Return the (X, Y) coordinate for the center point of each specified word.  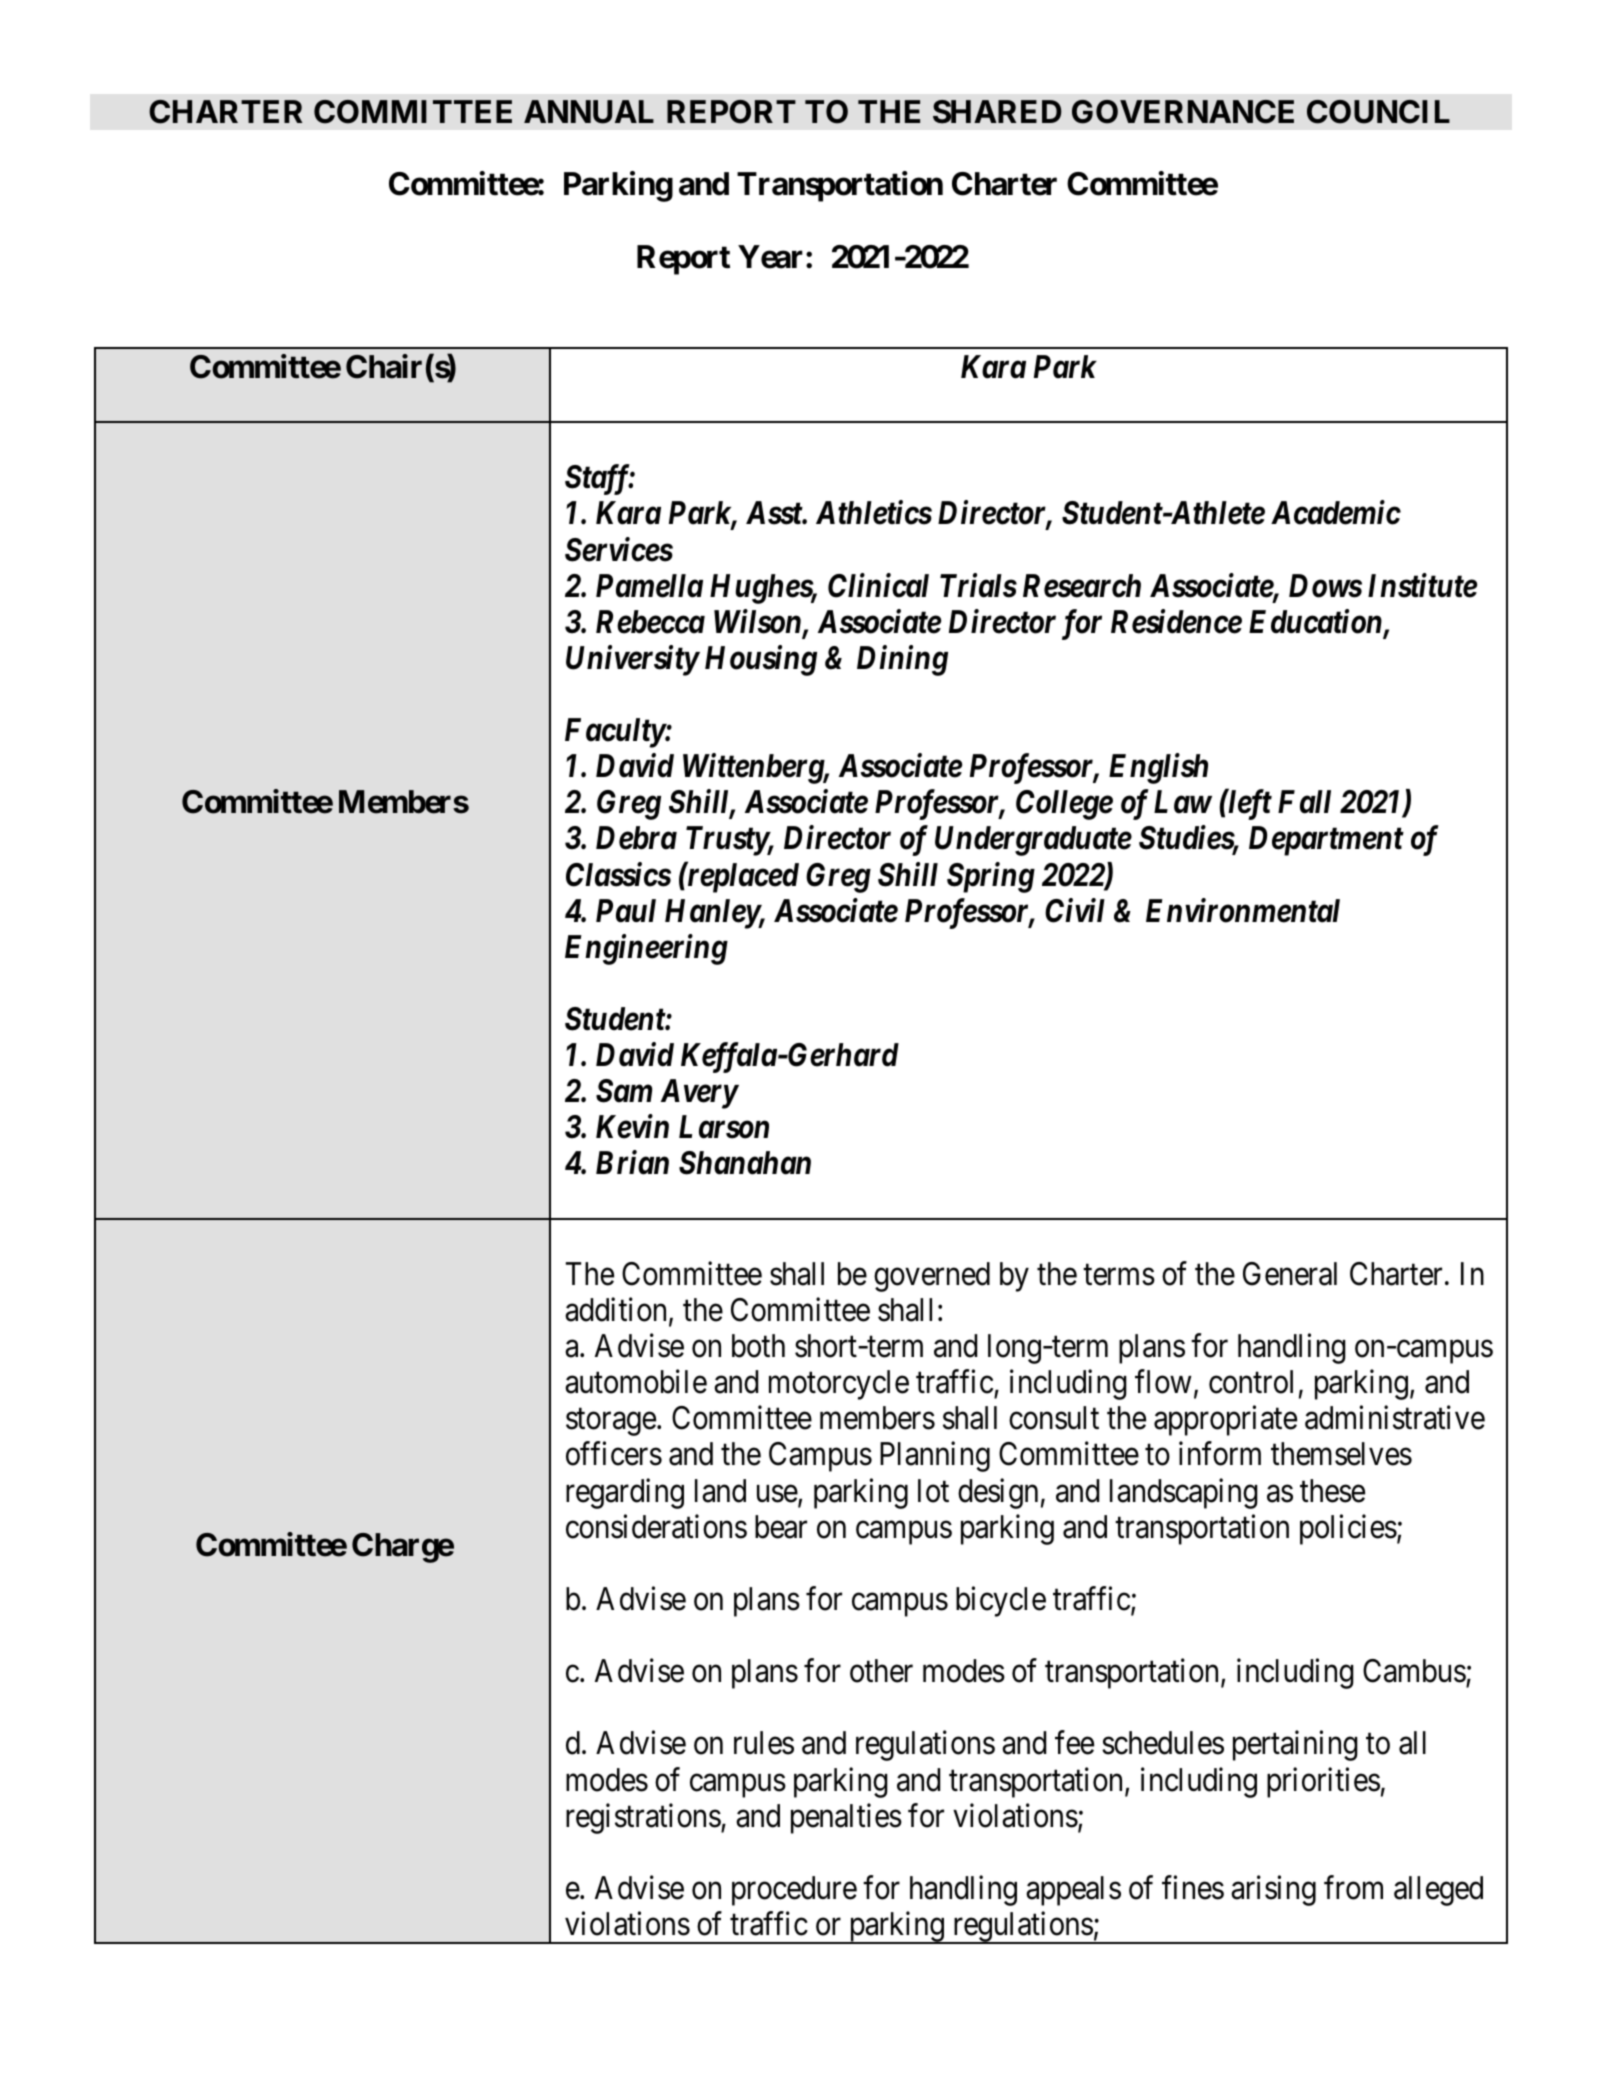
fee (1074, 1743)
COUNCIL (1378, 112)
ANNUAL (589, 112)
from (1353, 1888)
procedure (794, 1891)
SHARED (997, 112)
